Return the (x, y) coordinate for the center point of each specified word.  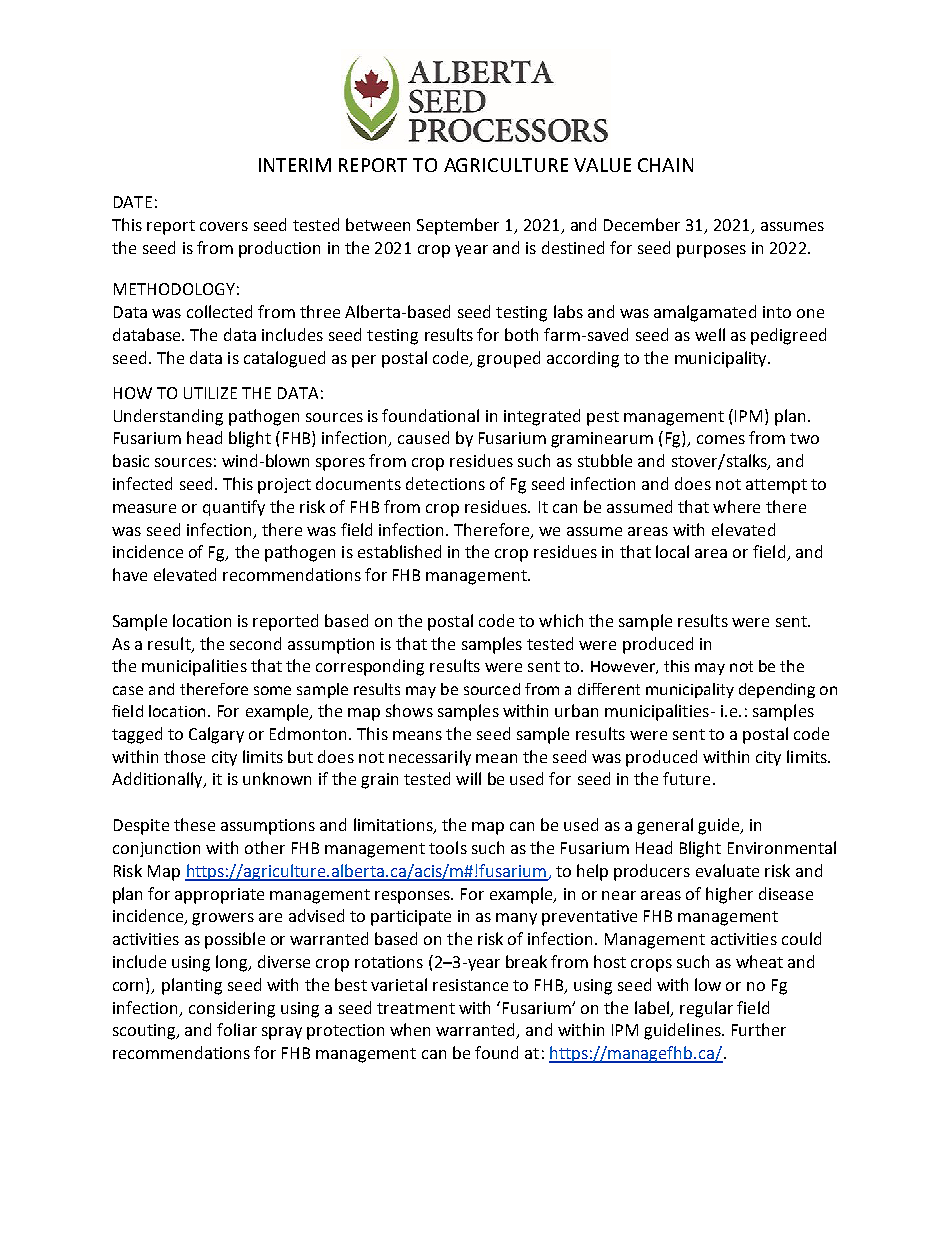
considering (232, 1009)
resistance (470, 985)
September (458, 226)
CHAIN (665, 165)
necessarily (430, 758)
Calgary (216, 735)
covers (224, 226)
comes (721, 439)
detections (445, 483)
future (686, 778)
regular (706, 1009)
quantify (234, 508)
